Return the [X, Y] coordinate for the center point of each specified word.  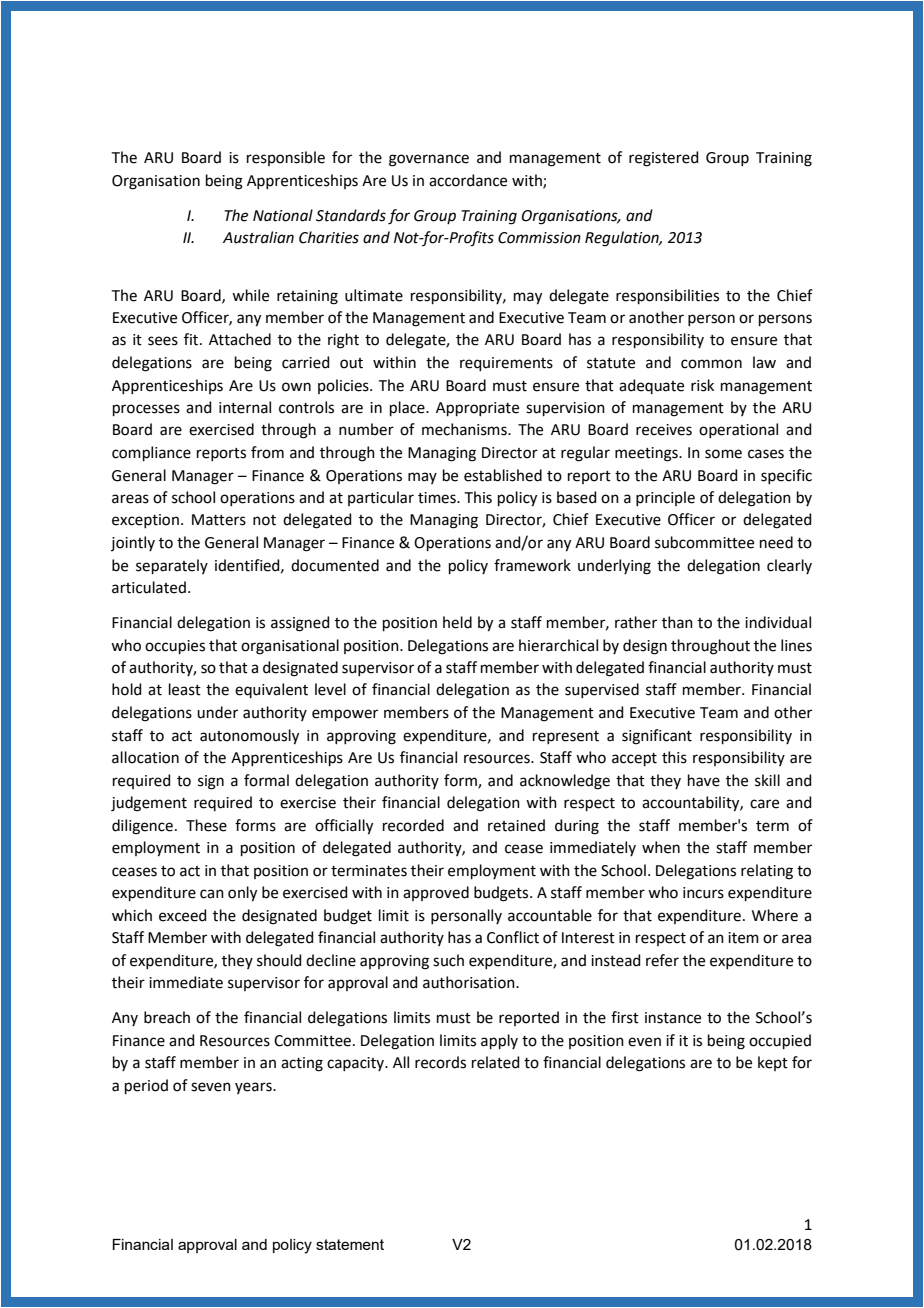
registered [664, 159]
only [242, 894]
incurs [703, 893]
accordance [468, 180]
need [776, 542]
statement [350, 1244]
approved [436, 893]
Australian [258, 237]
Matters [219, 520]
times [438, 498]
